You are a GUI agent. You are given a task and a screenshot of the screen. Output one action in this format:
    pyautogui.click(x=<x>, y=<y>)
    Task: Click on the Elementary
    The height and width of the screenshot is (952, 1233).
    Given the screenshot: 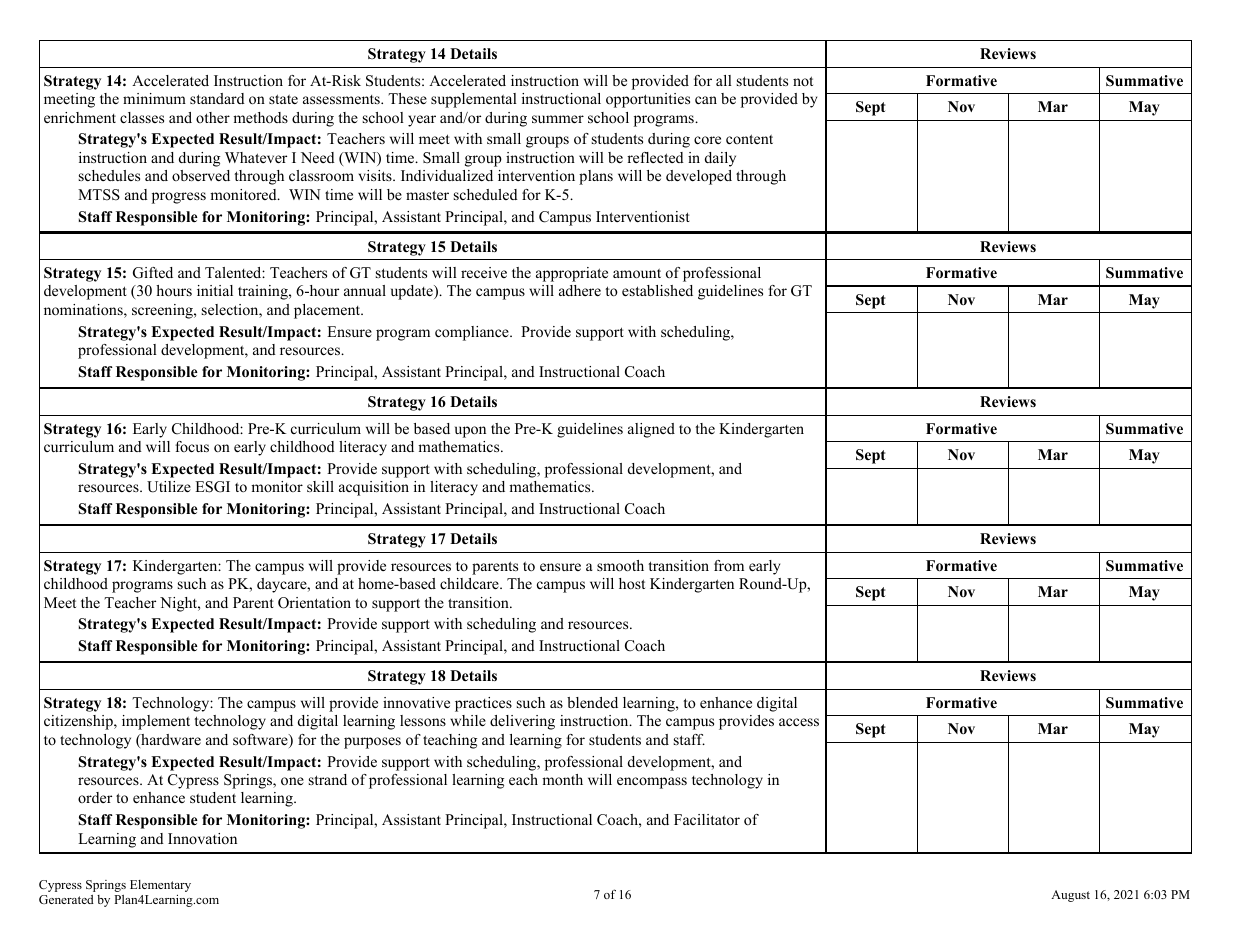 What is the action you would take?
    pyautogui.click(x=160, y=886)
